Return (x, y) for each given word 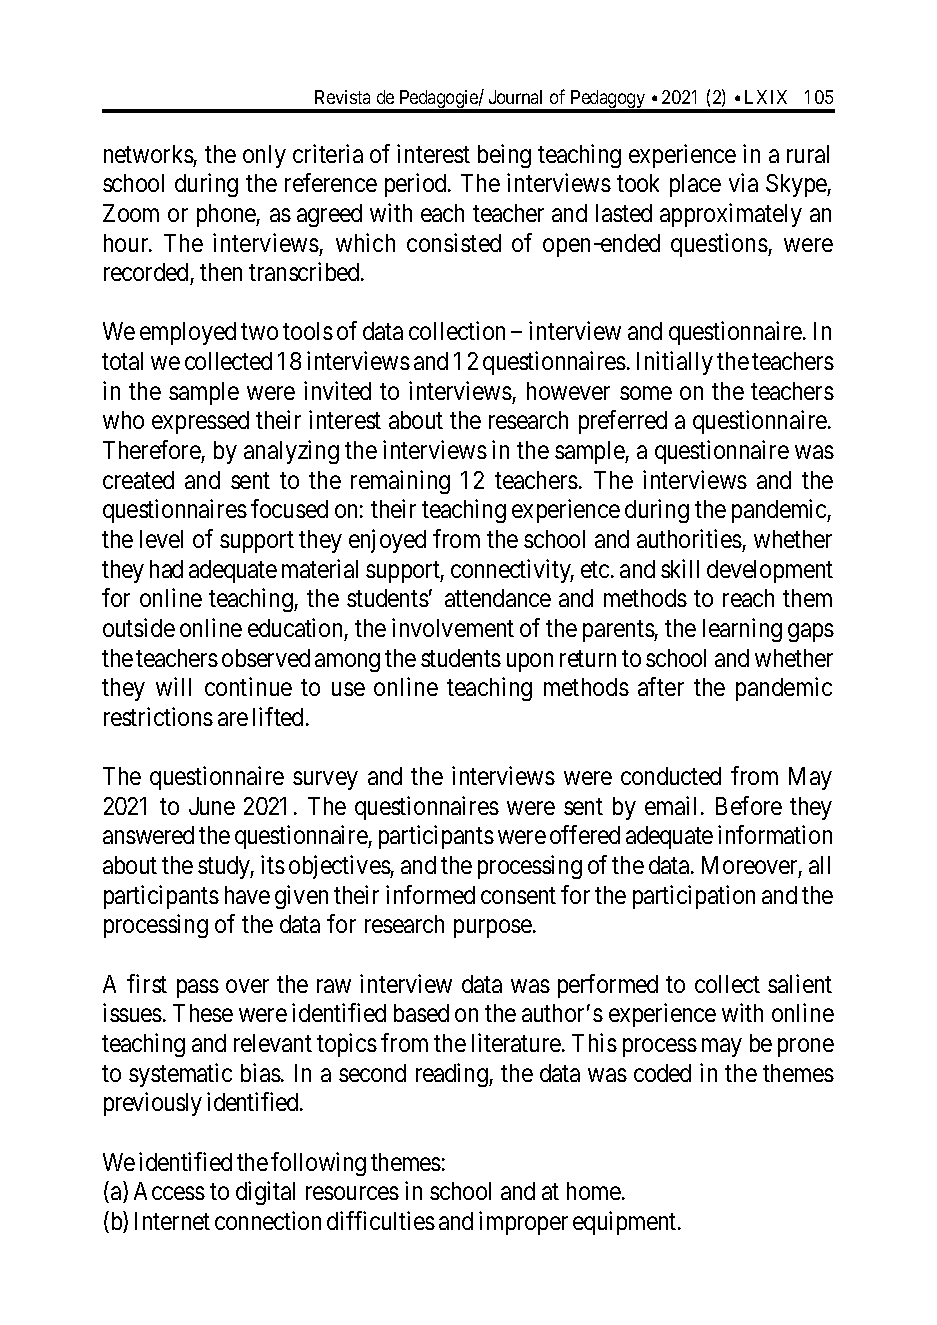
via (743, 182)
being (504, 156)
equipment (626, 1223)
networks (149, 154)
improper (523, 1223)
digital (265, 1193)
